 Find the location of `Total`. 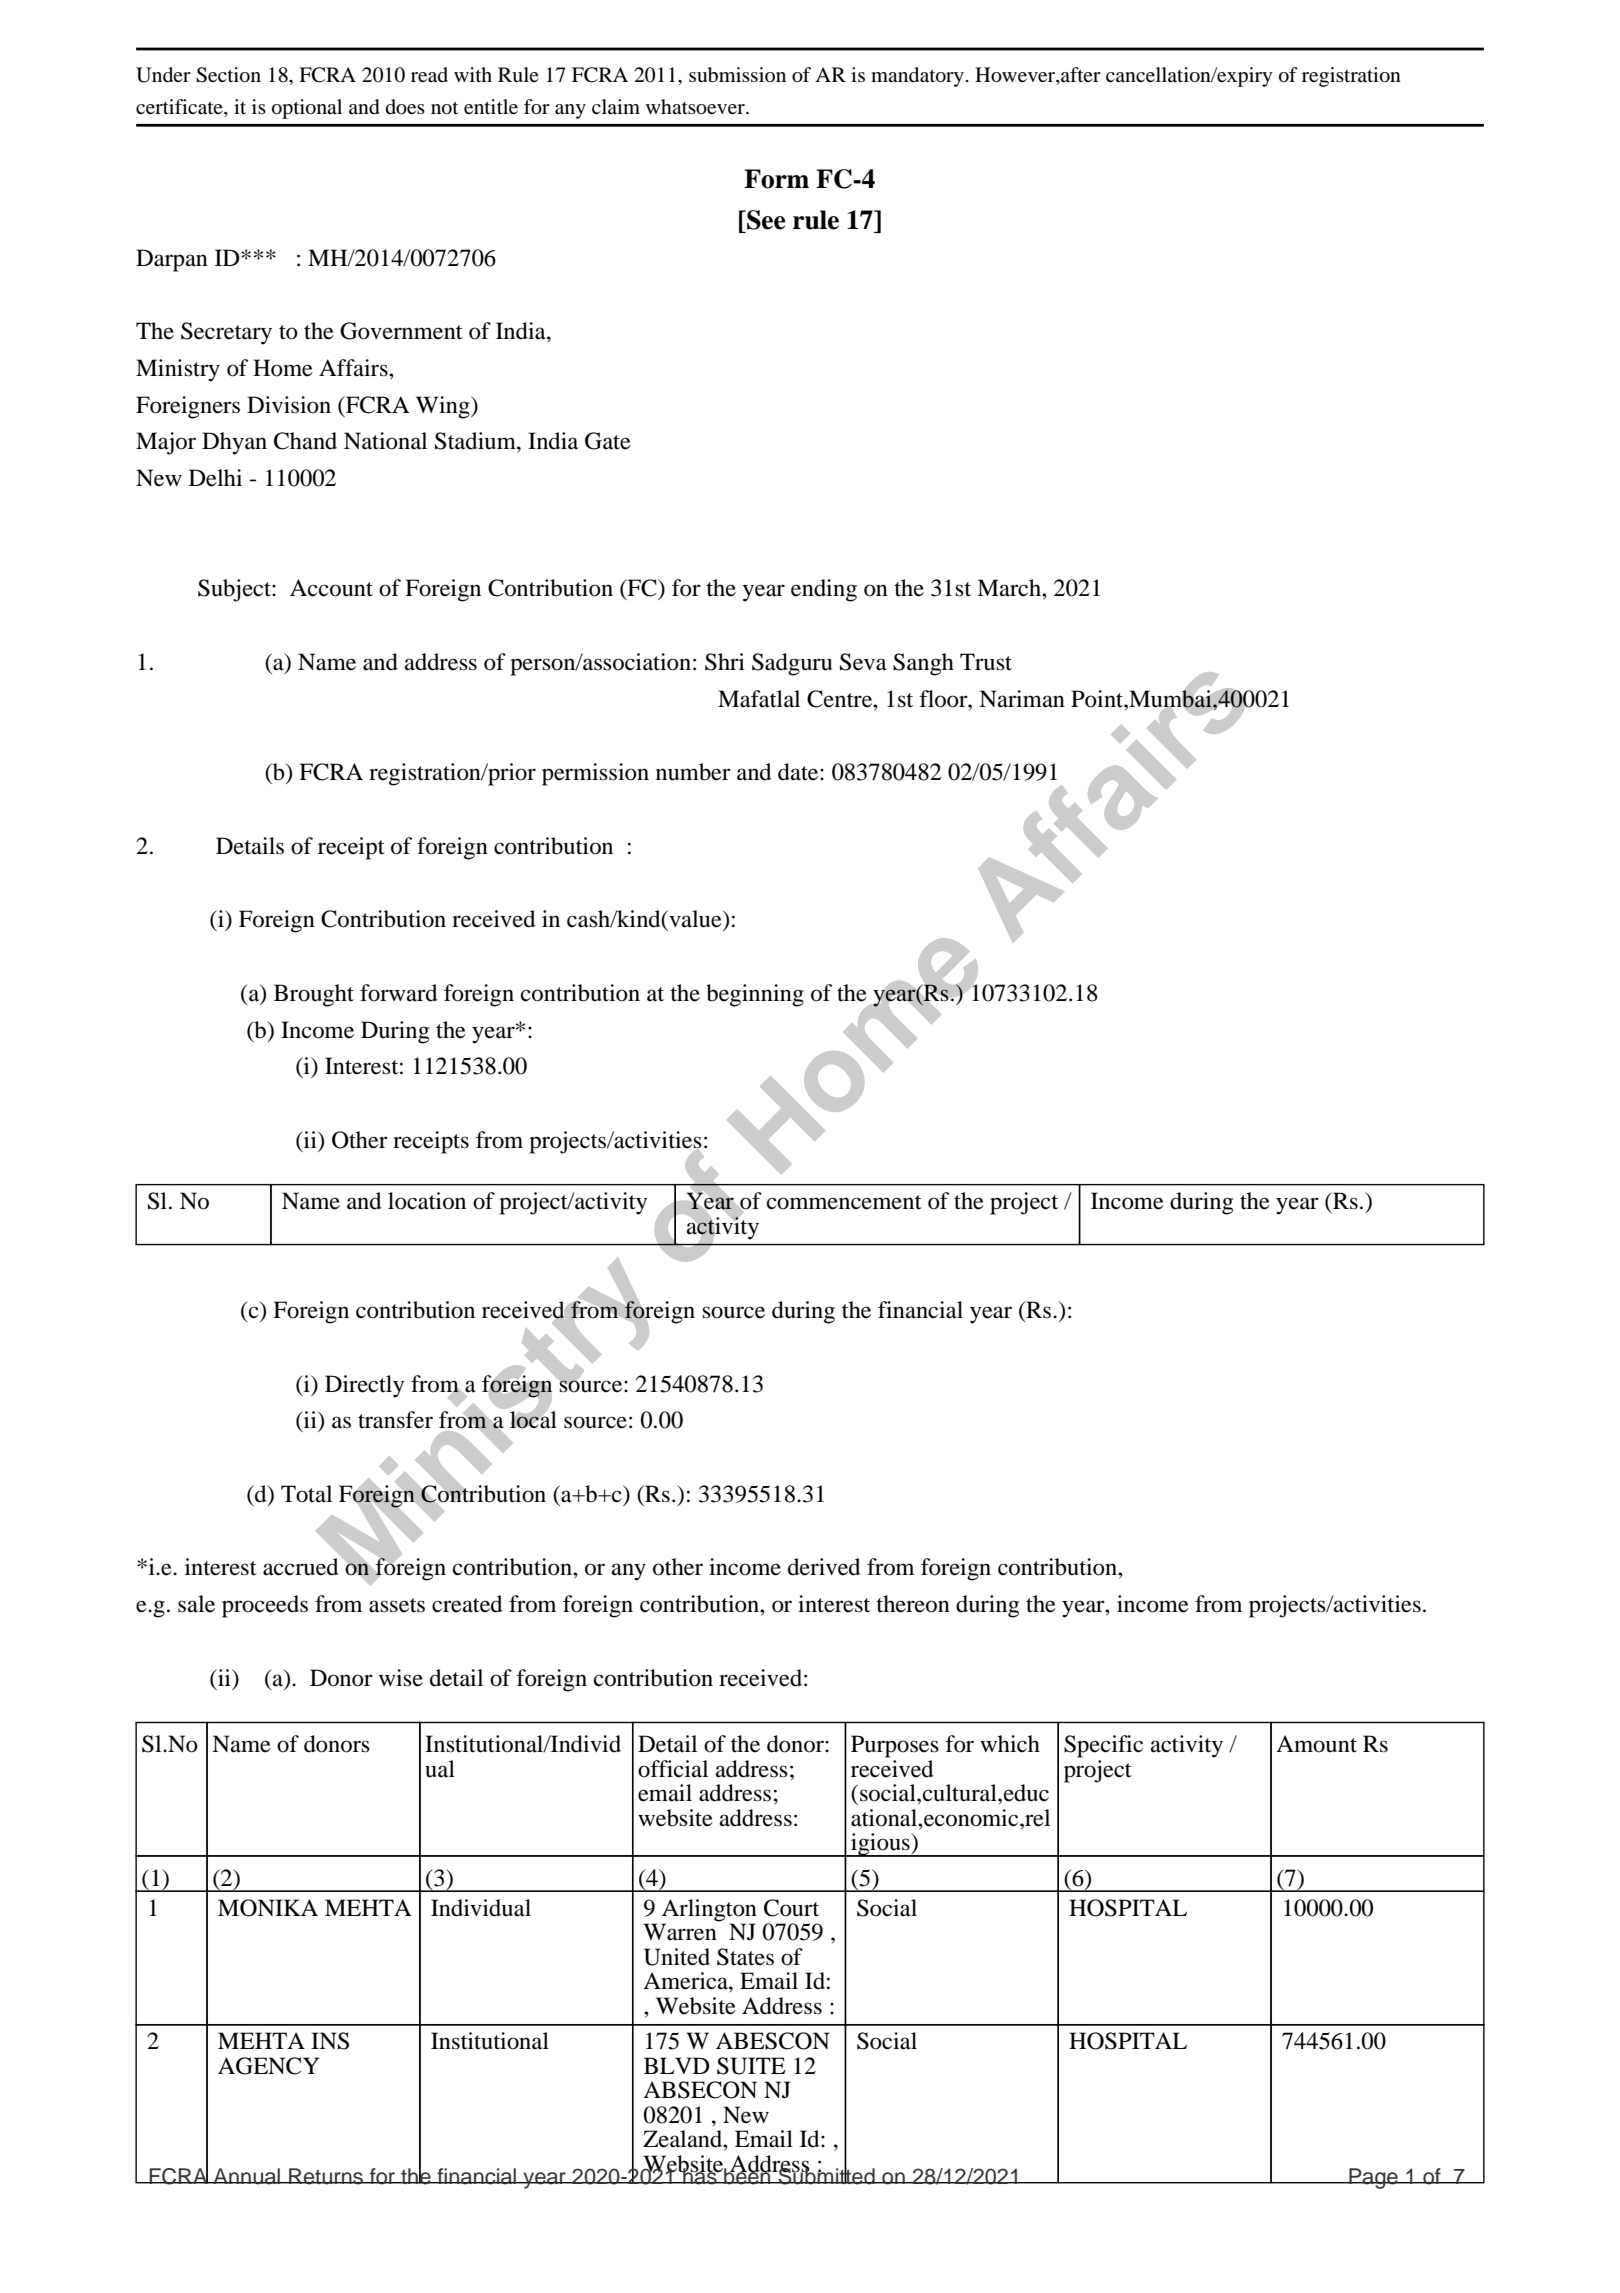

Total is located at coordinates (306, 1494).
